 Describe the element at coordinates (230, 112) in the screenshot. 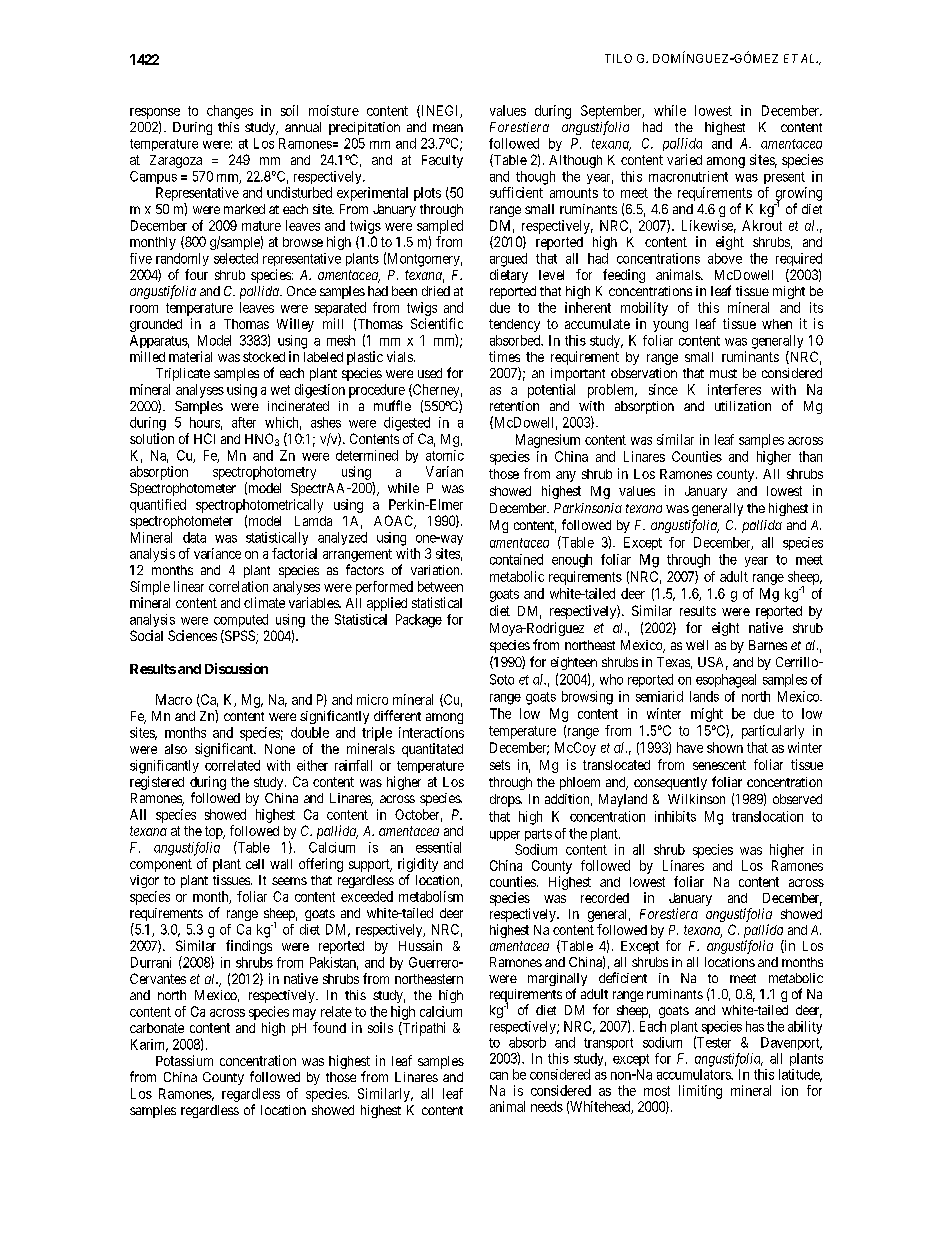

I see `changes` at that location.
